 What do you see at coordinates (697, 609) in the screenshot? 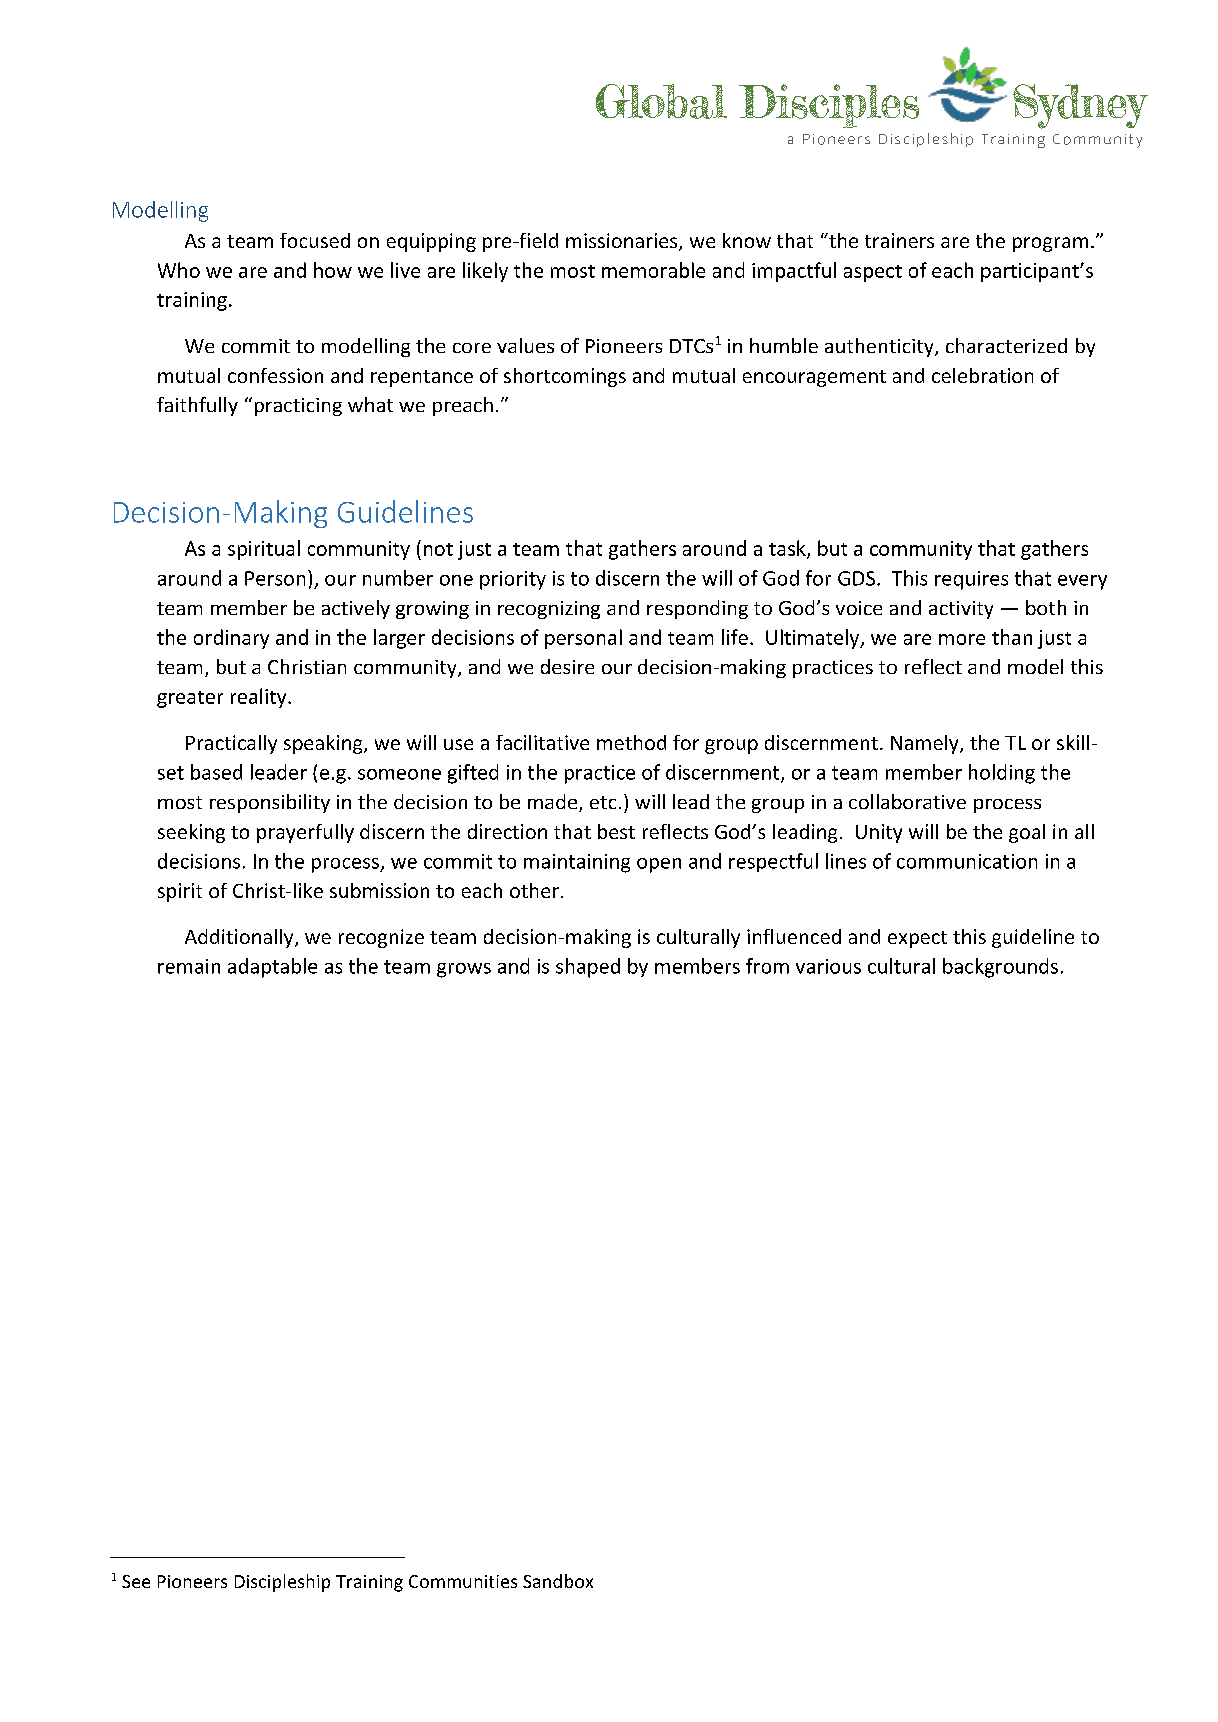
I see `responding` at bounding box center [697, 609].
